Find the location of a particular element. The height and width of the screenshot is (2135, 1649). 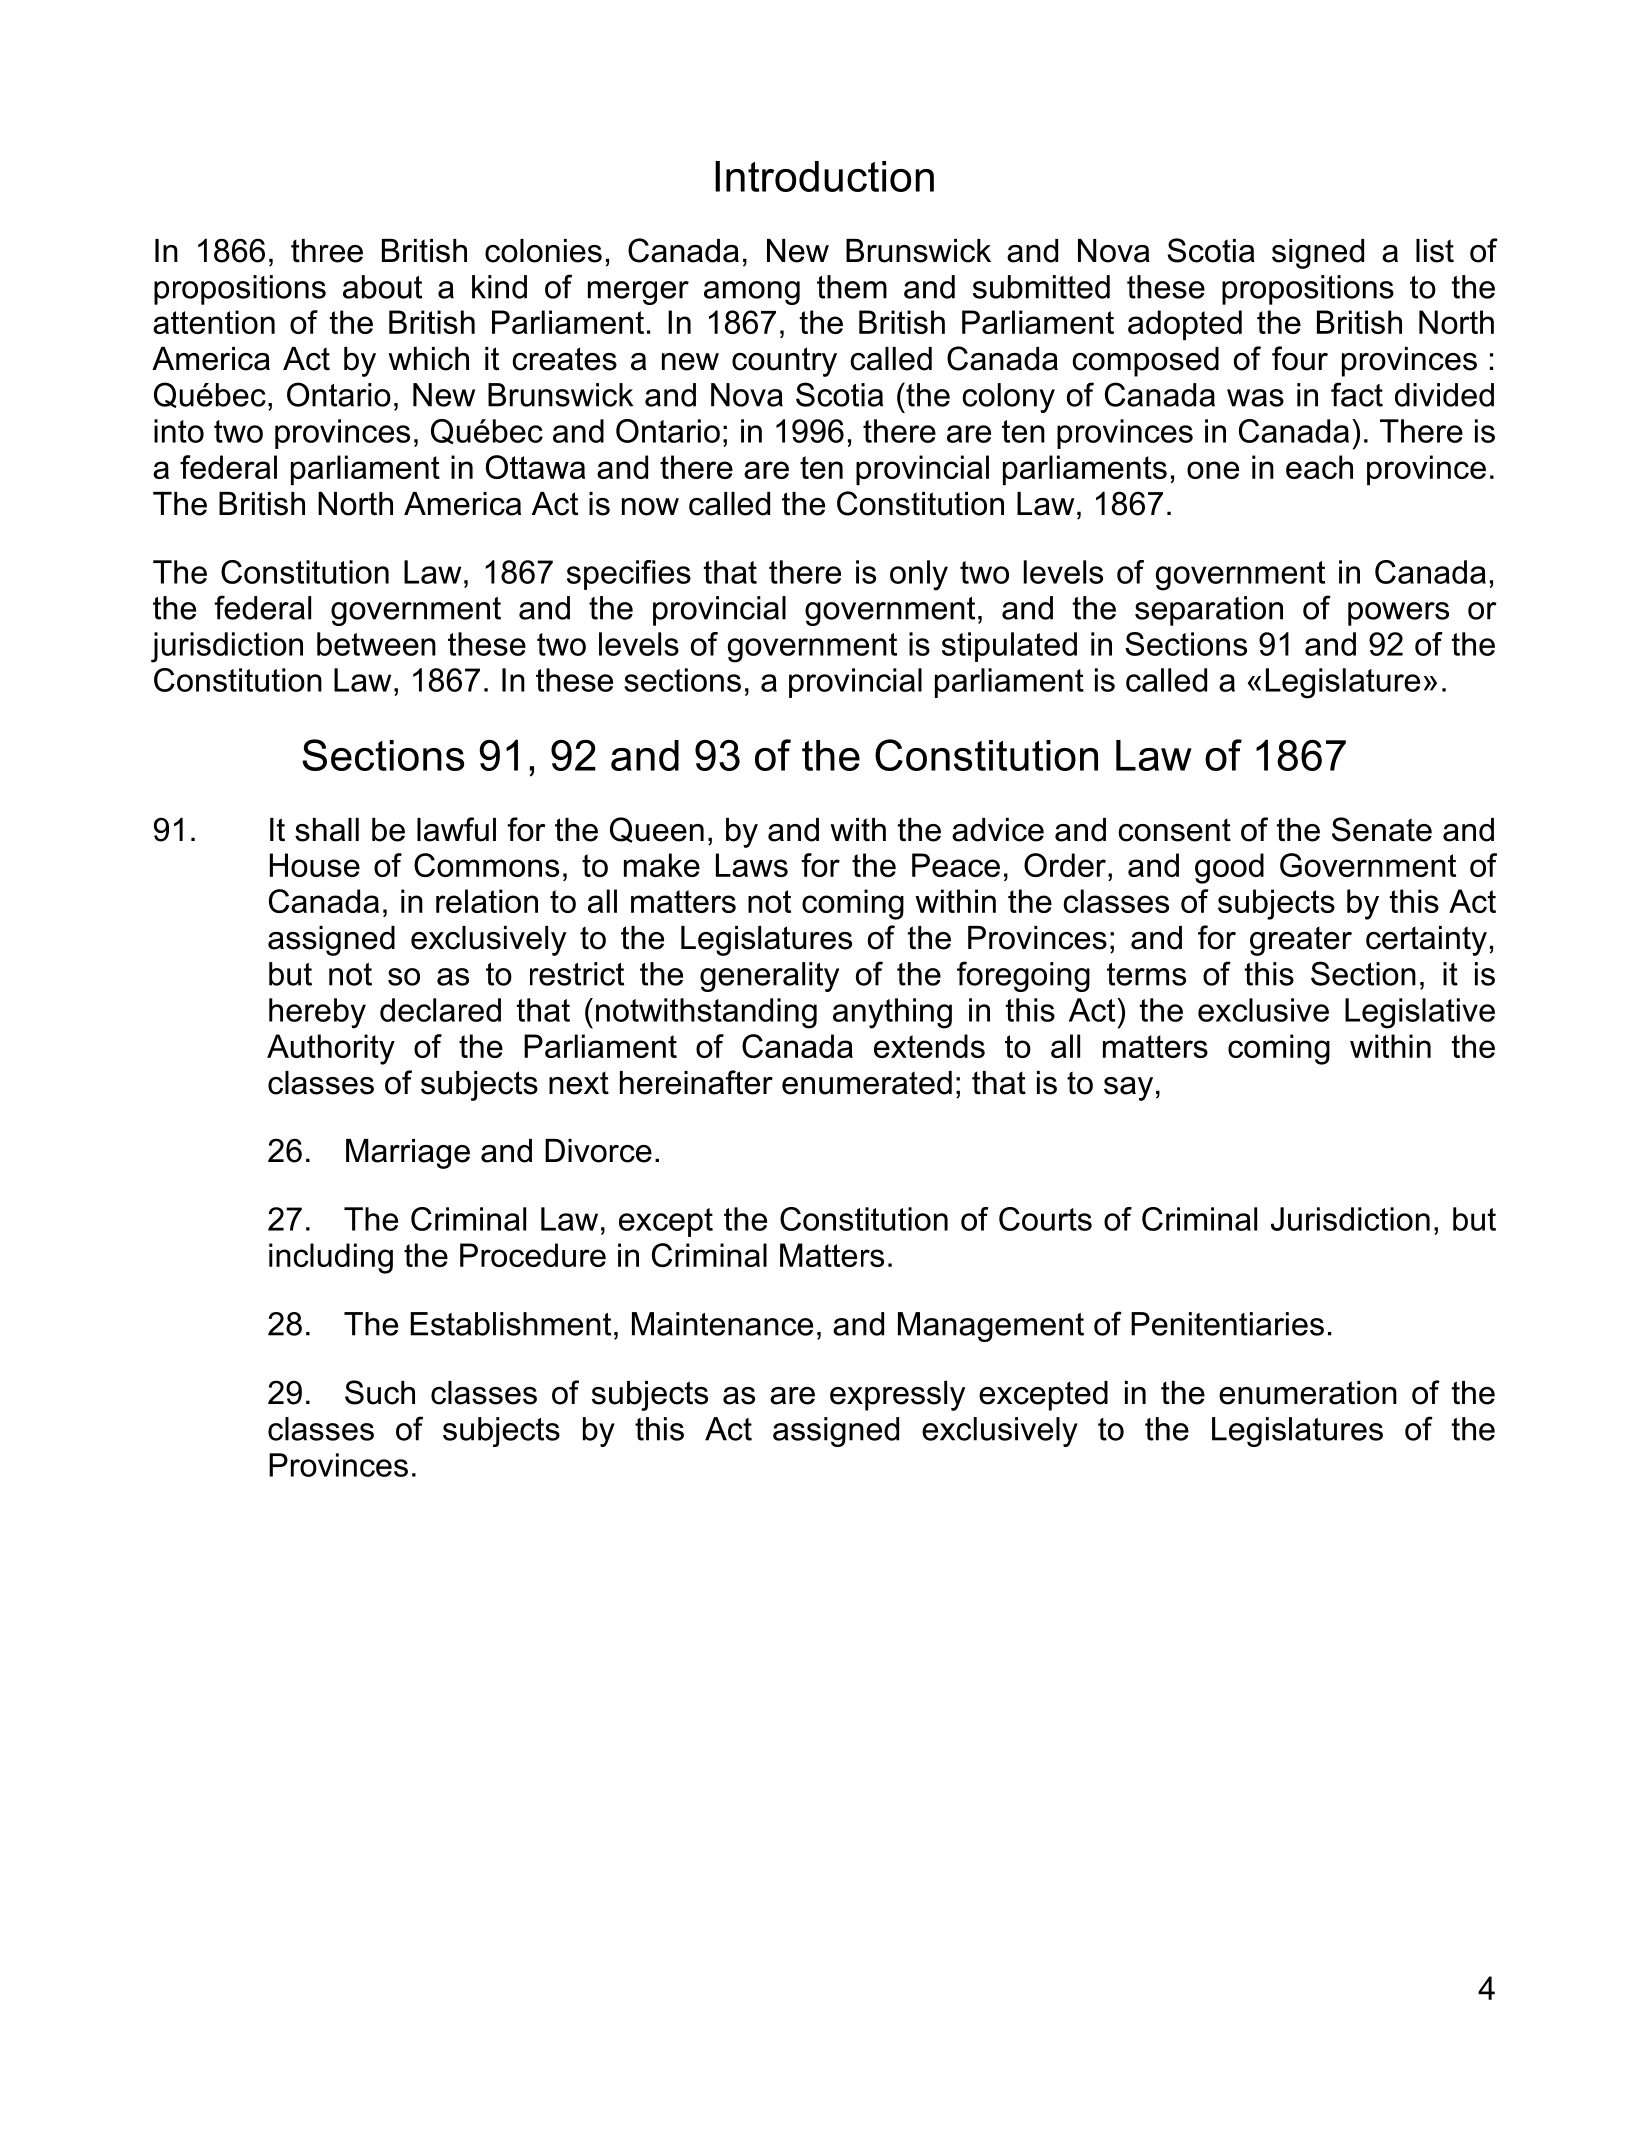

expressly is located at coordinates (897, 1396).
